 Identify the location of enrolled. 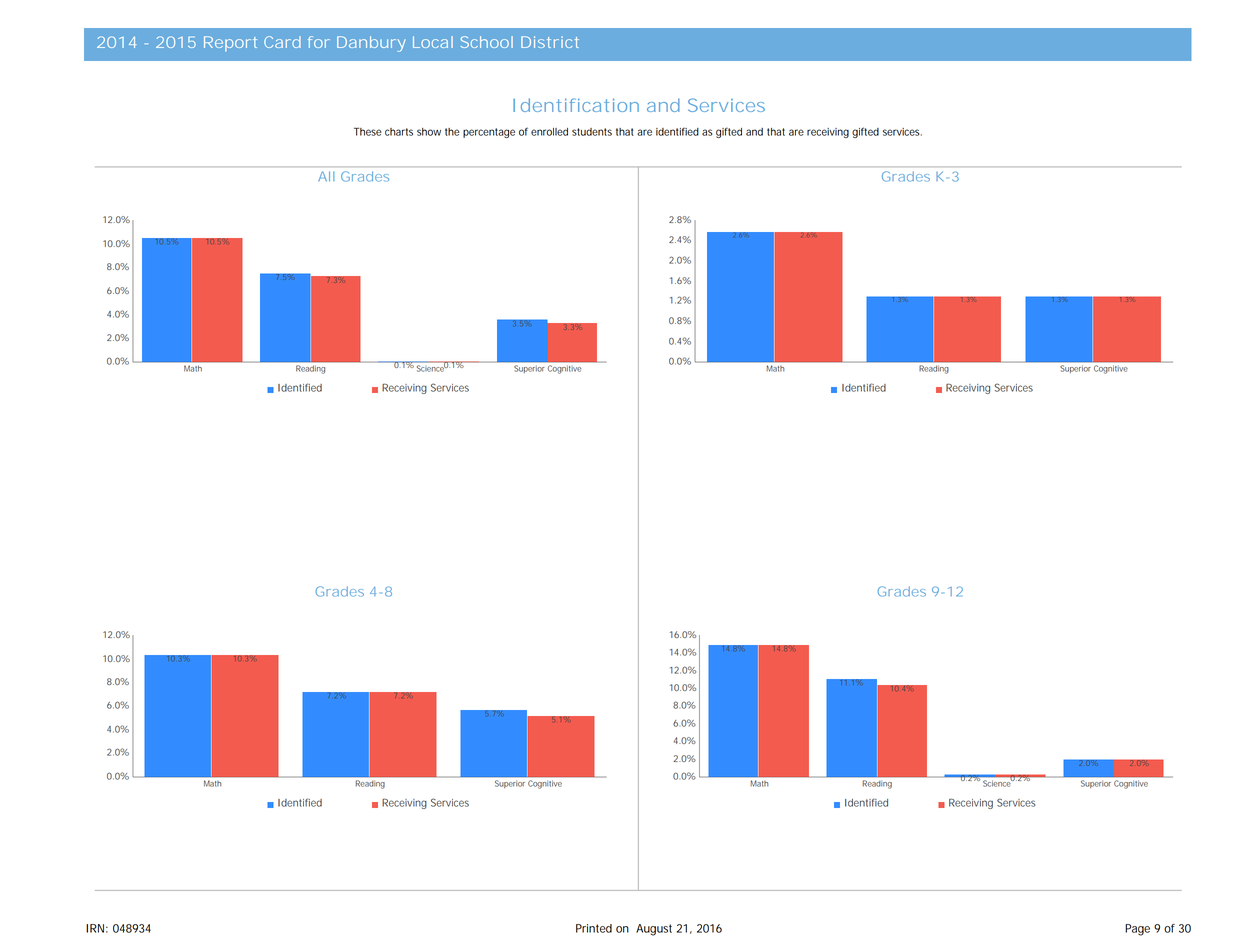
(549, 132).
